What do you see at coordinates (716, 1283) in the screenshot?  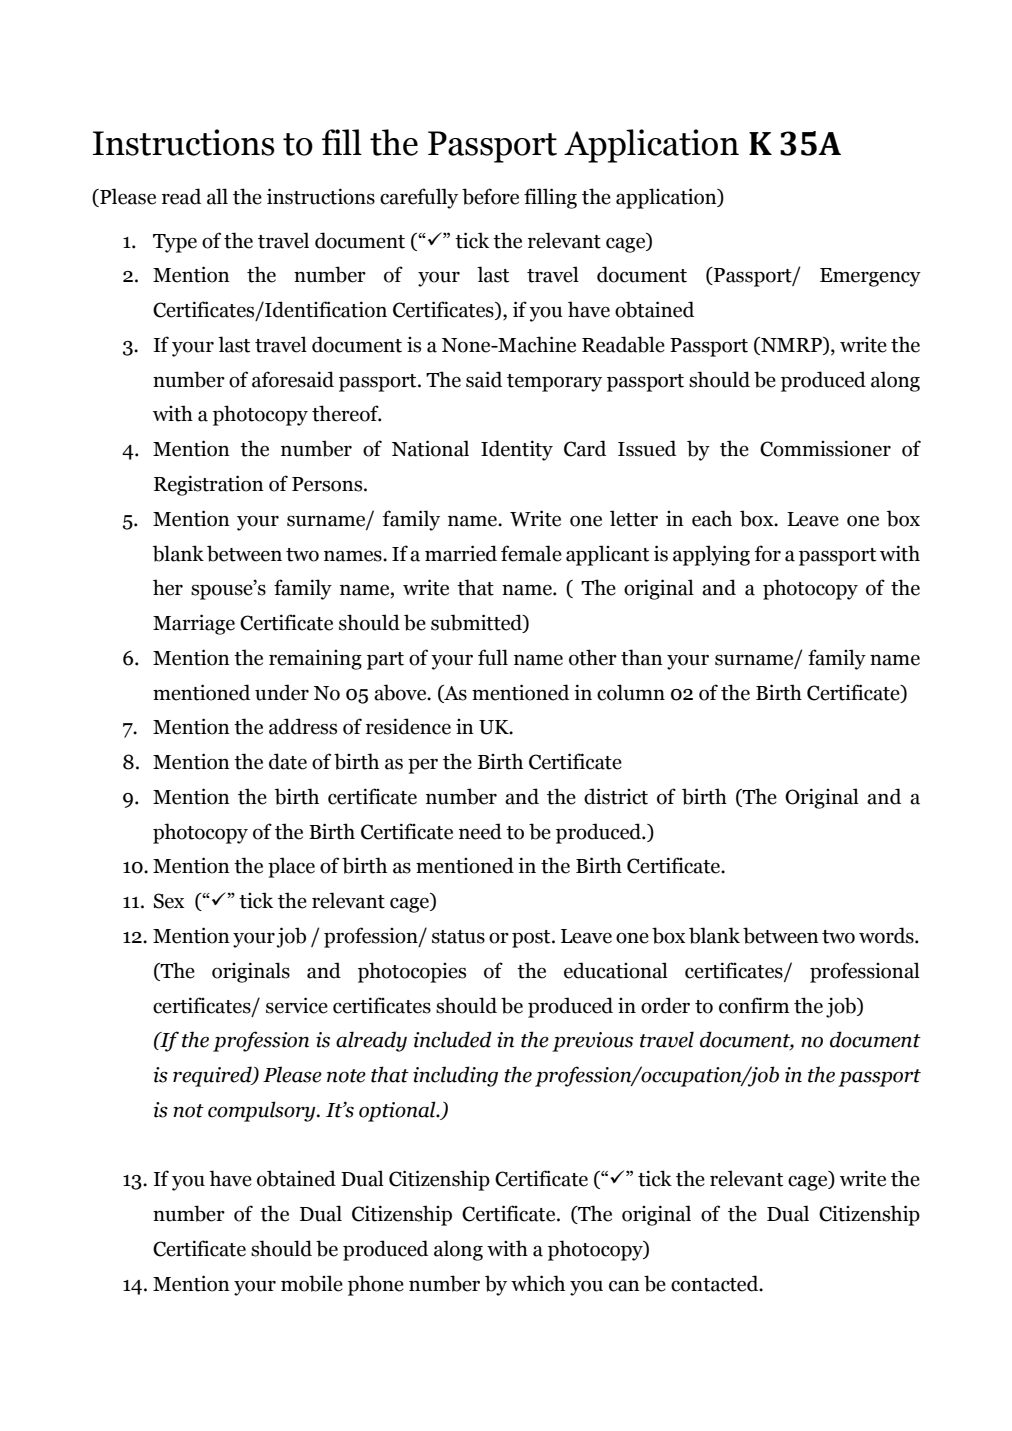 I see `contacted` at bounding box center [716, 1283].
